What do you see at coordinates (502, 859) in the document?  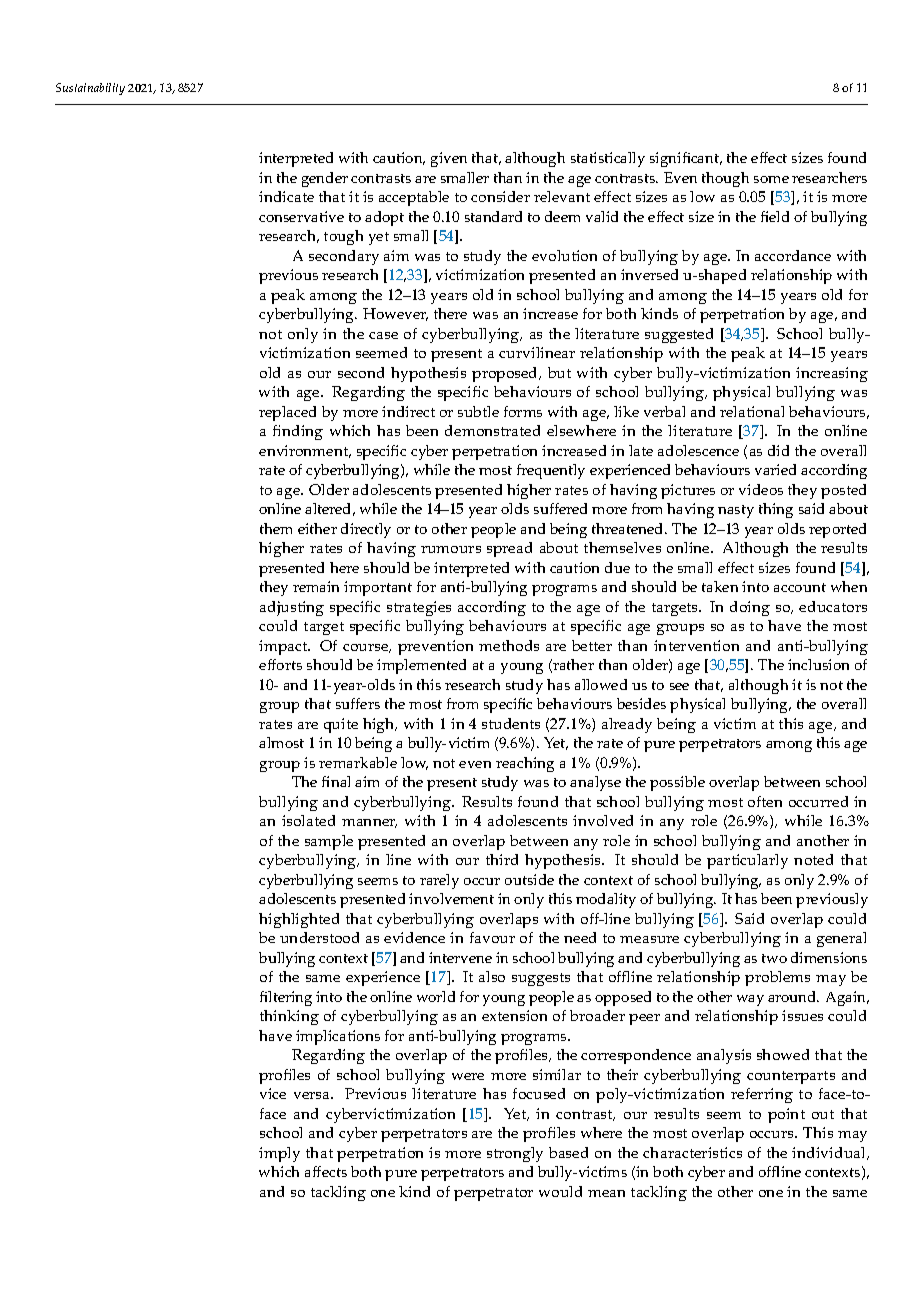 I see `third` at bounding box center [502, 859].
